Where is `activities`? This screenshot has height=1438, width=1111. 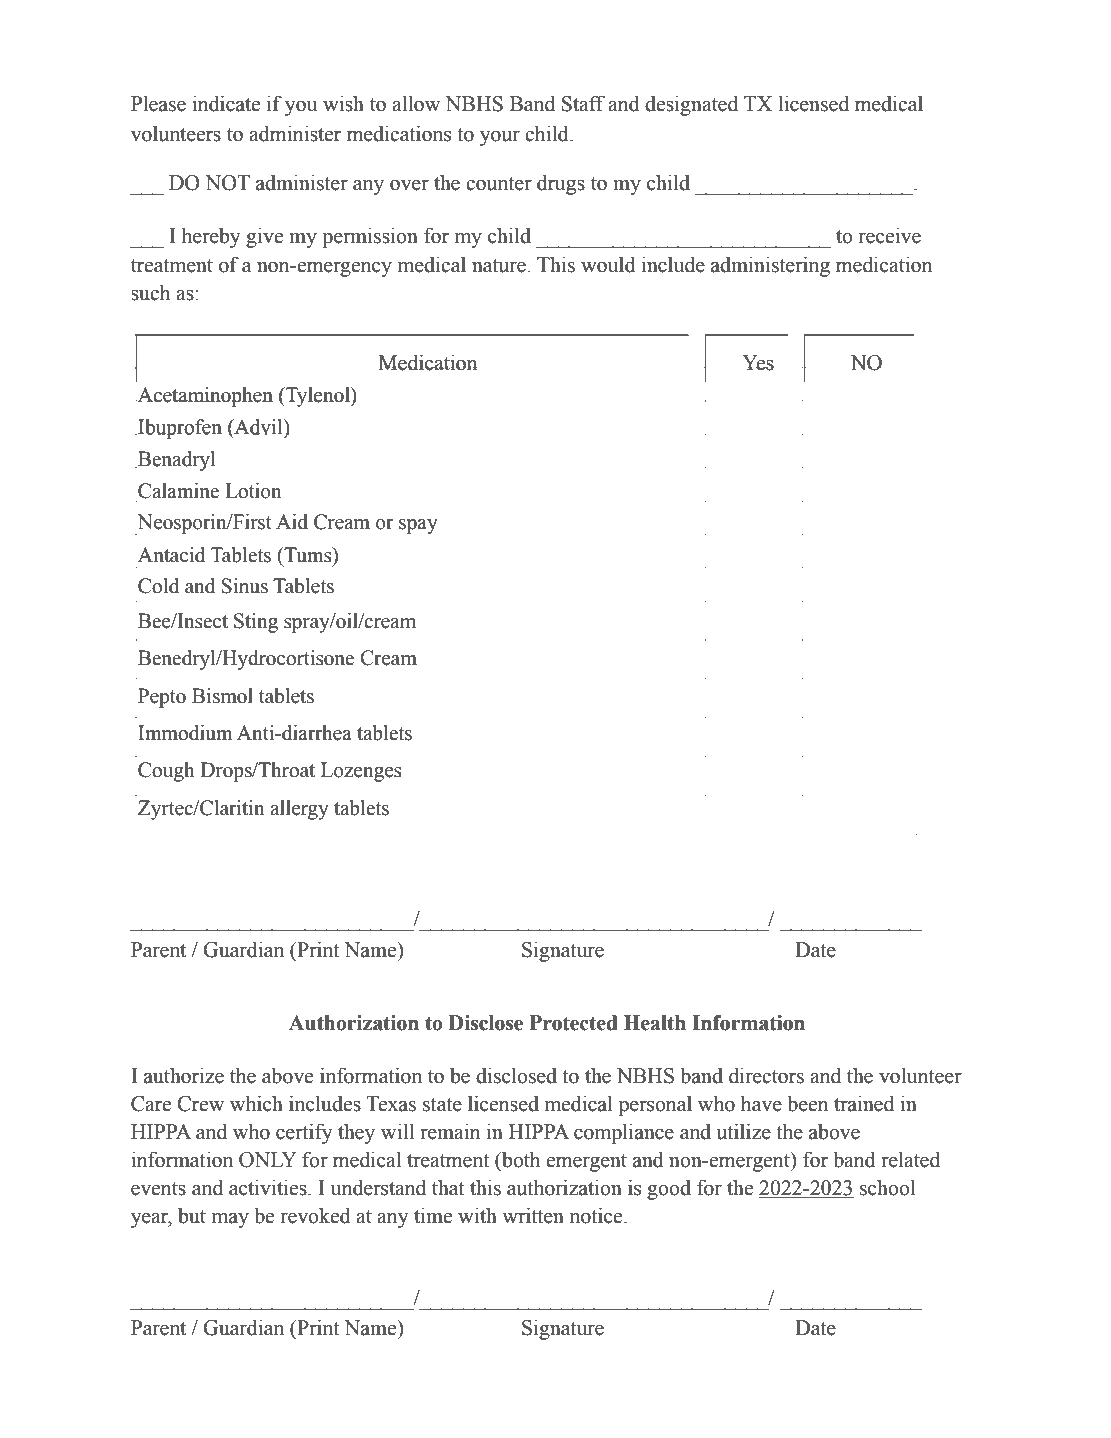
activities is located at coordinates (269, 1187).
